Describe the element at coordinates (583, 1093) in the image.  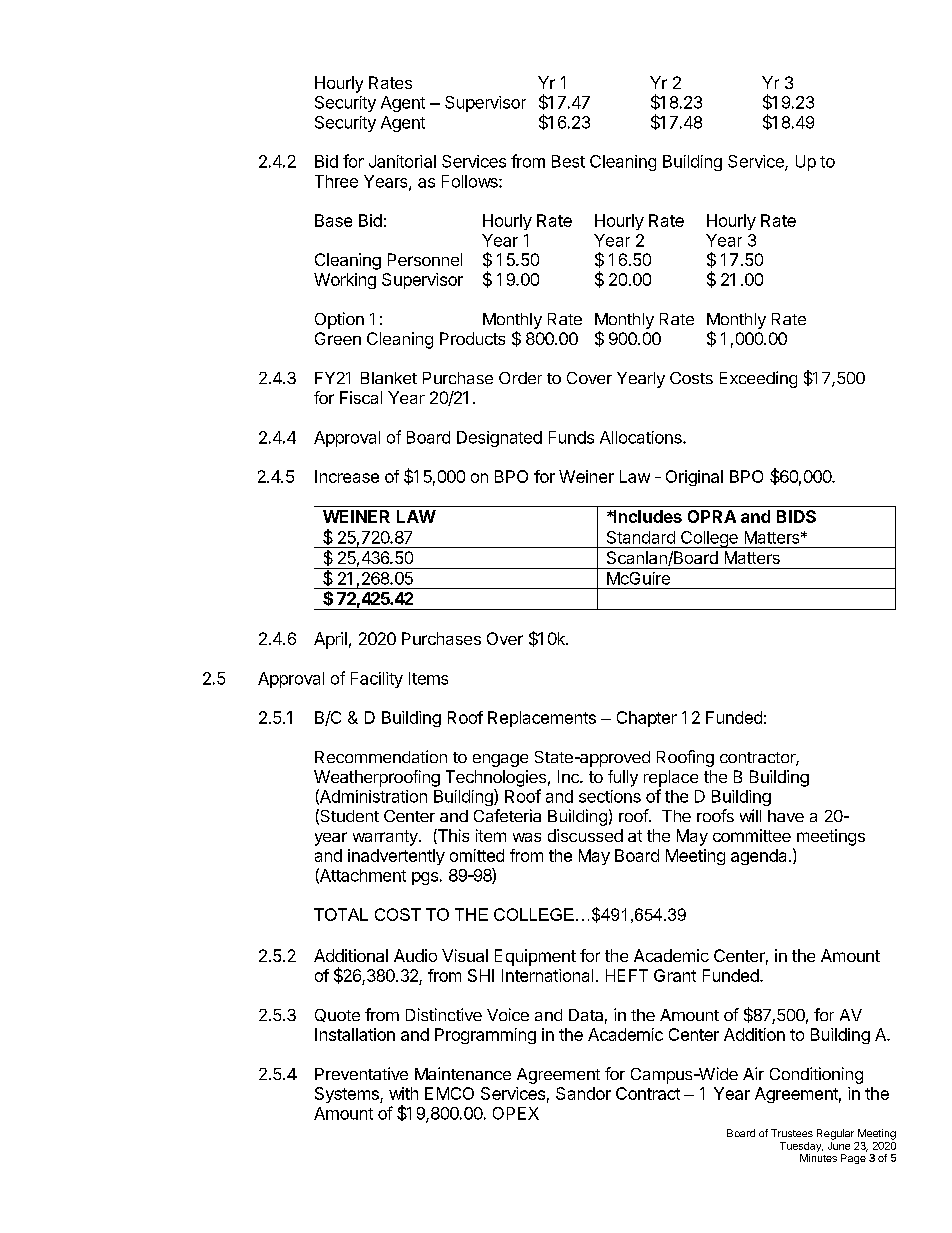
I see `Sandor` at that location.
